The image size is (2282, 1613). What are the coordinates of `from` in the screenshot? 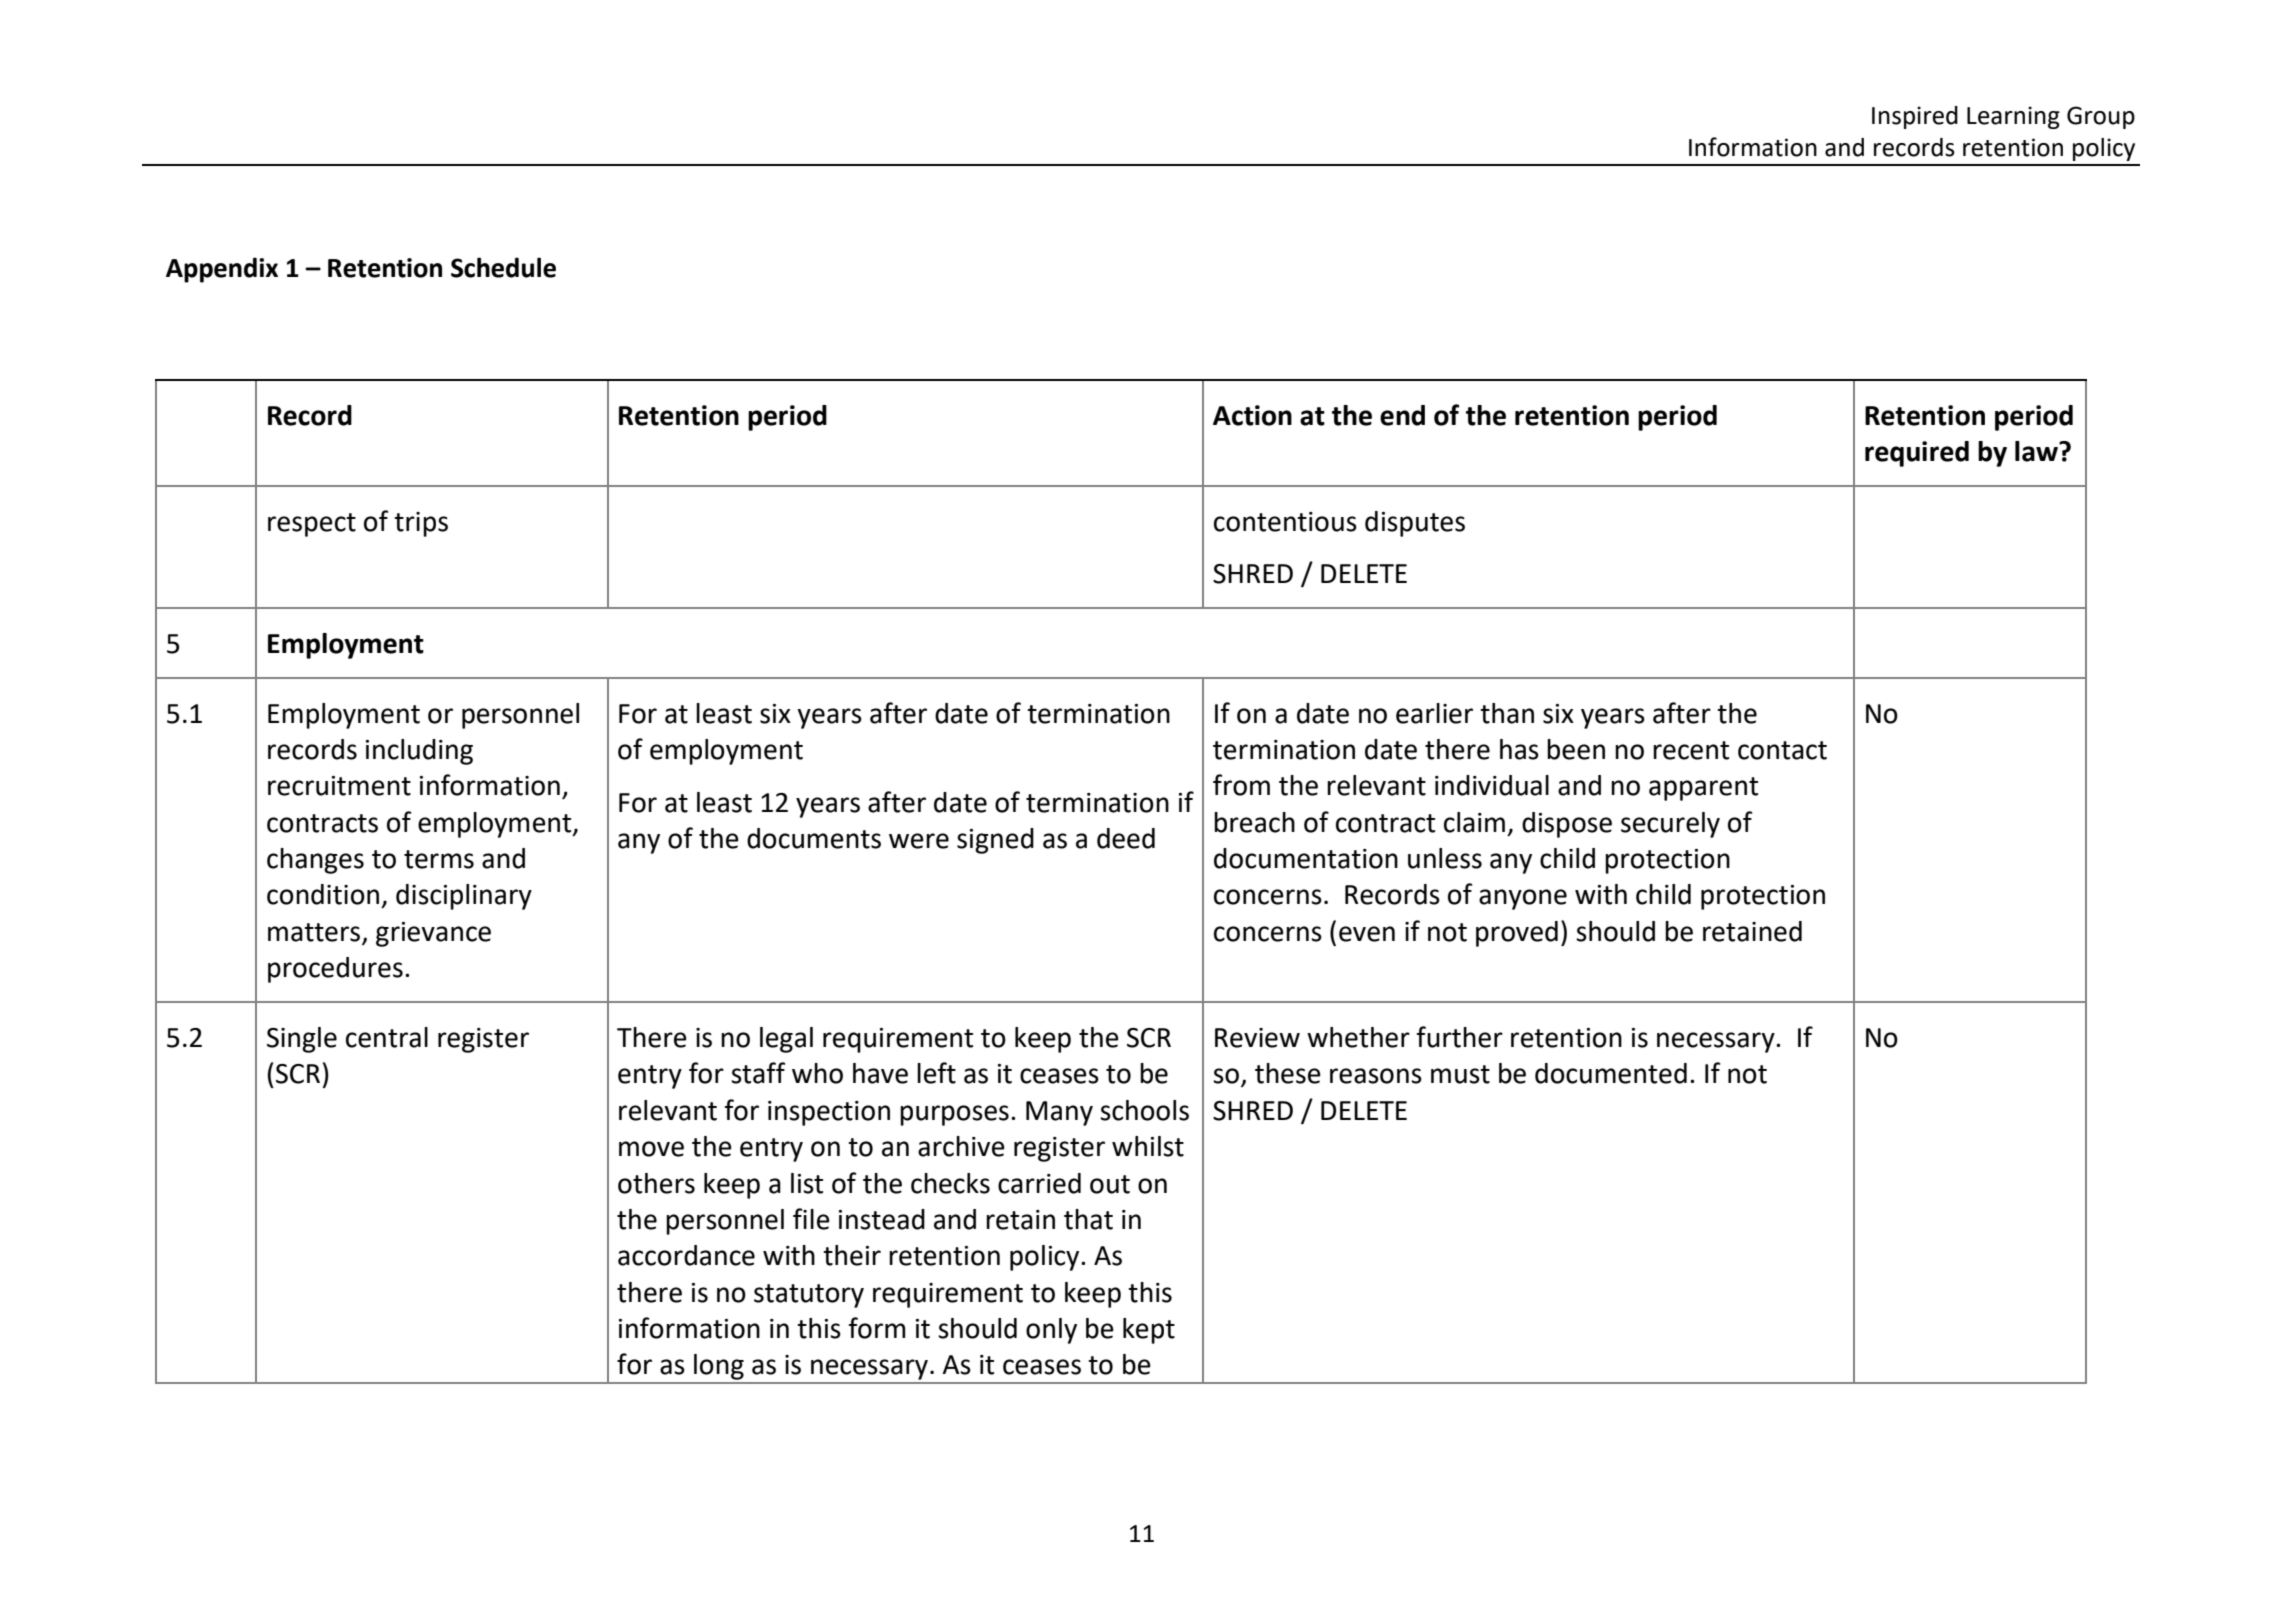 It's located at (1241, 785).
